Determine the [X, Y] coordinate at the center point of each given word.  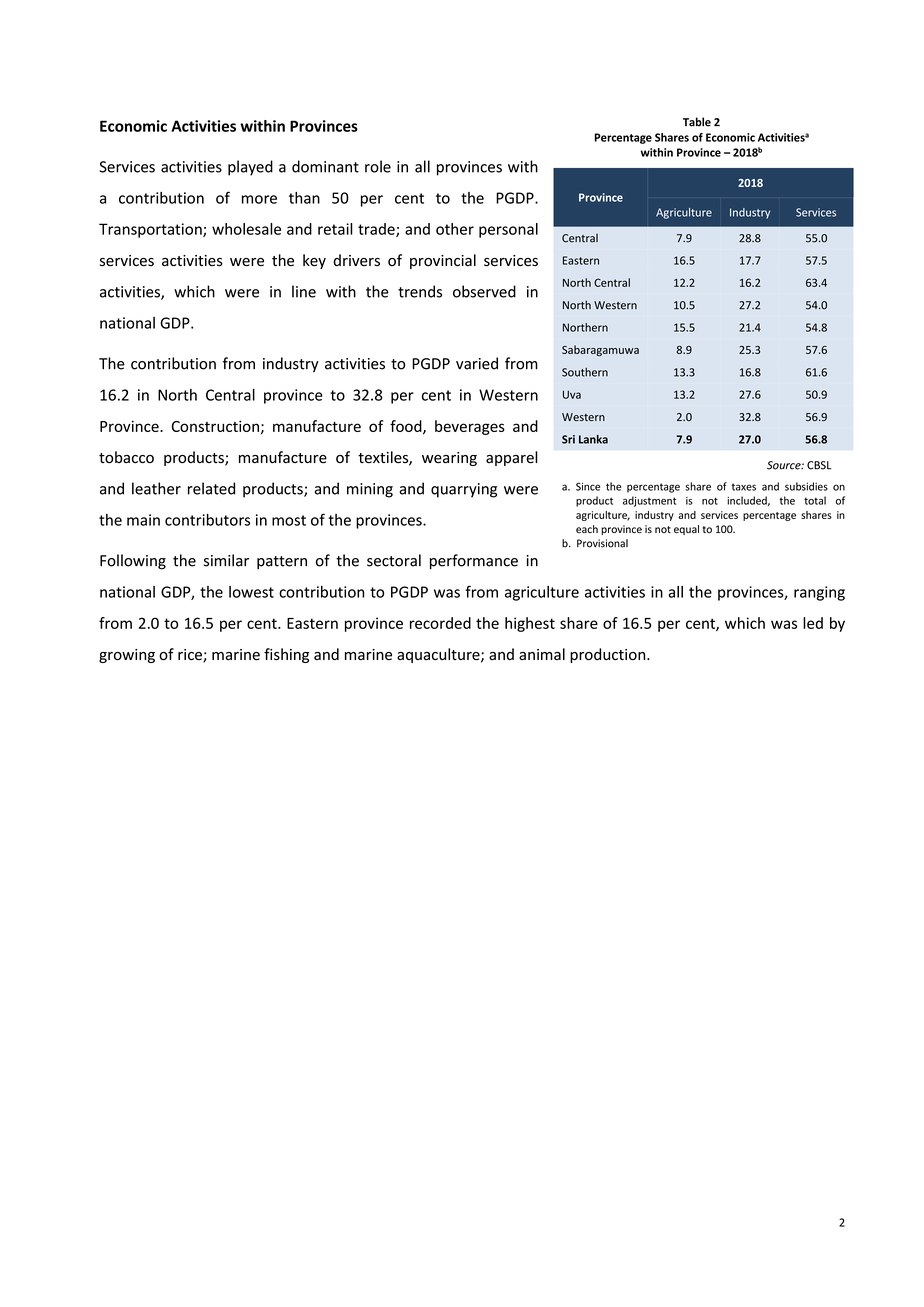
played [250, 168]
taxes [744, 487]
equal [686, 530]
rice [191, 656]
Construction [215, 426]
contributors [207, 520]
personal [508, 230]
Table [697, 122]
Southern [585, 372]
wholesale [246, 229]
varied [477, 363]
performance [474, 561]
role [378, 166]
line [304, 291]
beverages [470, 427]
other [455, 229]
